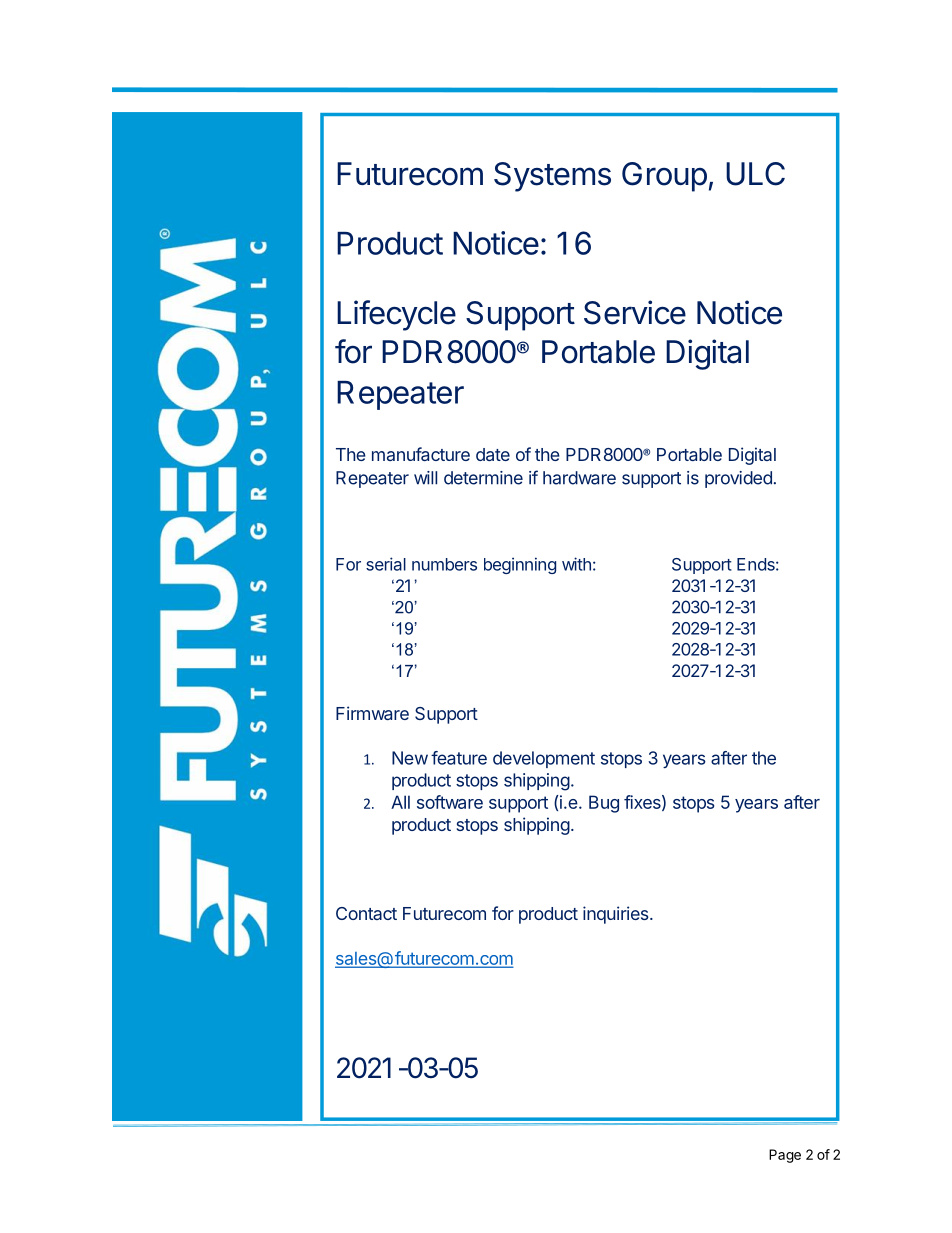 This screenshot has width=952, height=1233. What do you see at coordinates (785, 1156) in the screenshot?
I see `Page` at bounding box center [785, 1156].
